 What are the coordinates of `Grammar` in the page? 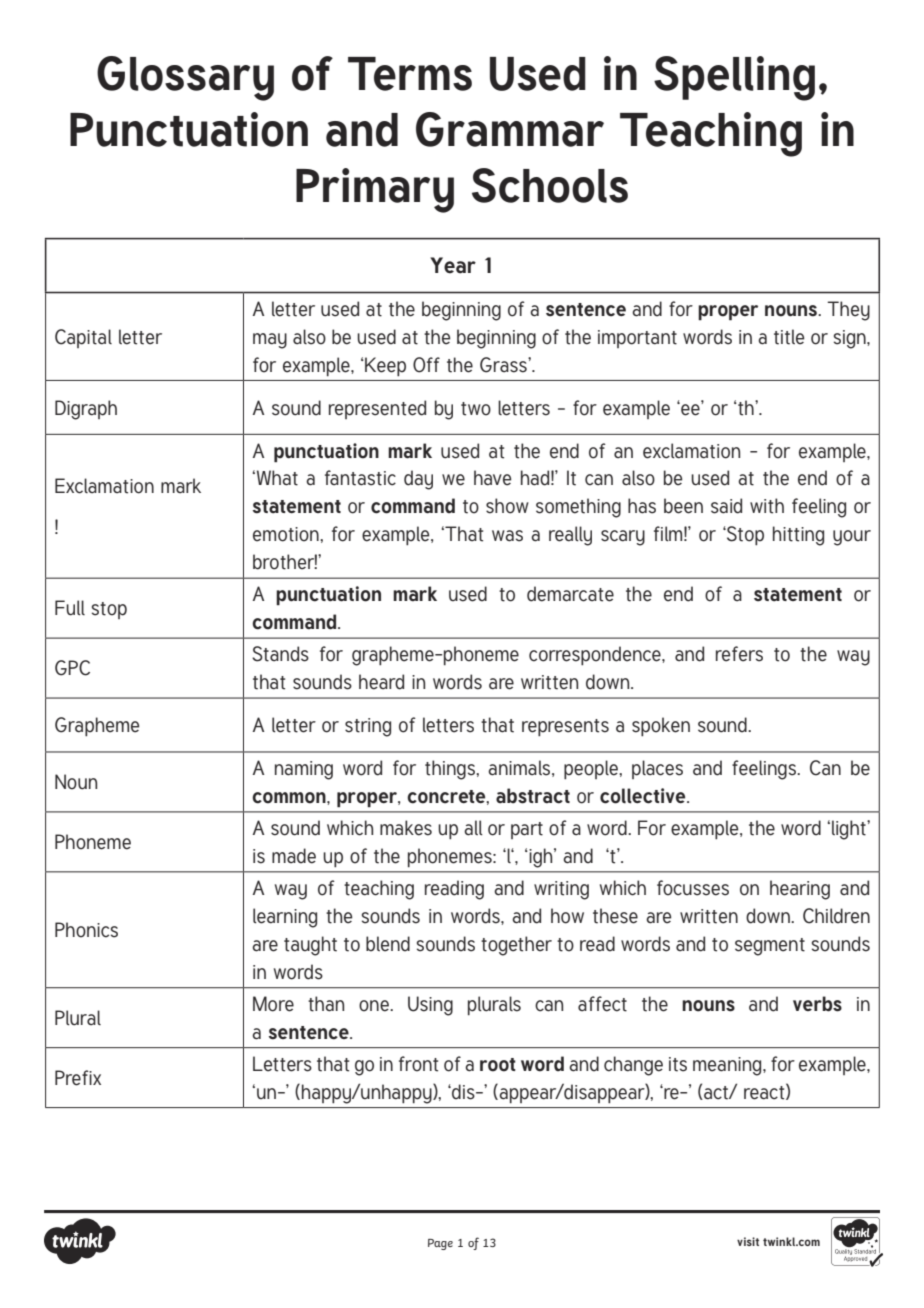 It's located at (510, 129).
